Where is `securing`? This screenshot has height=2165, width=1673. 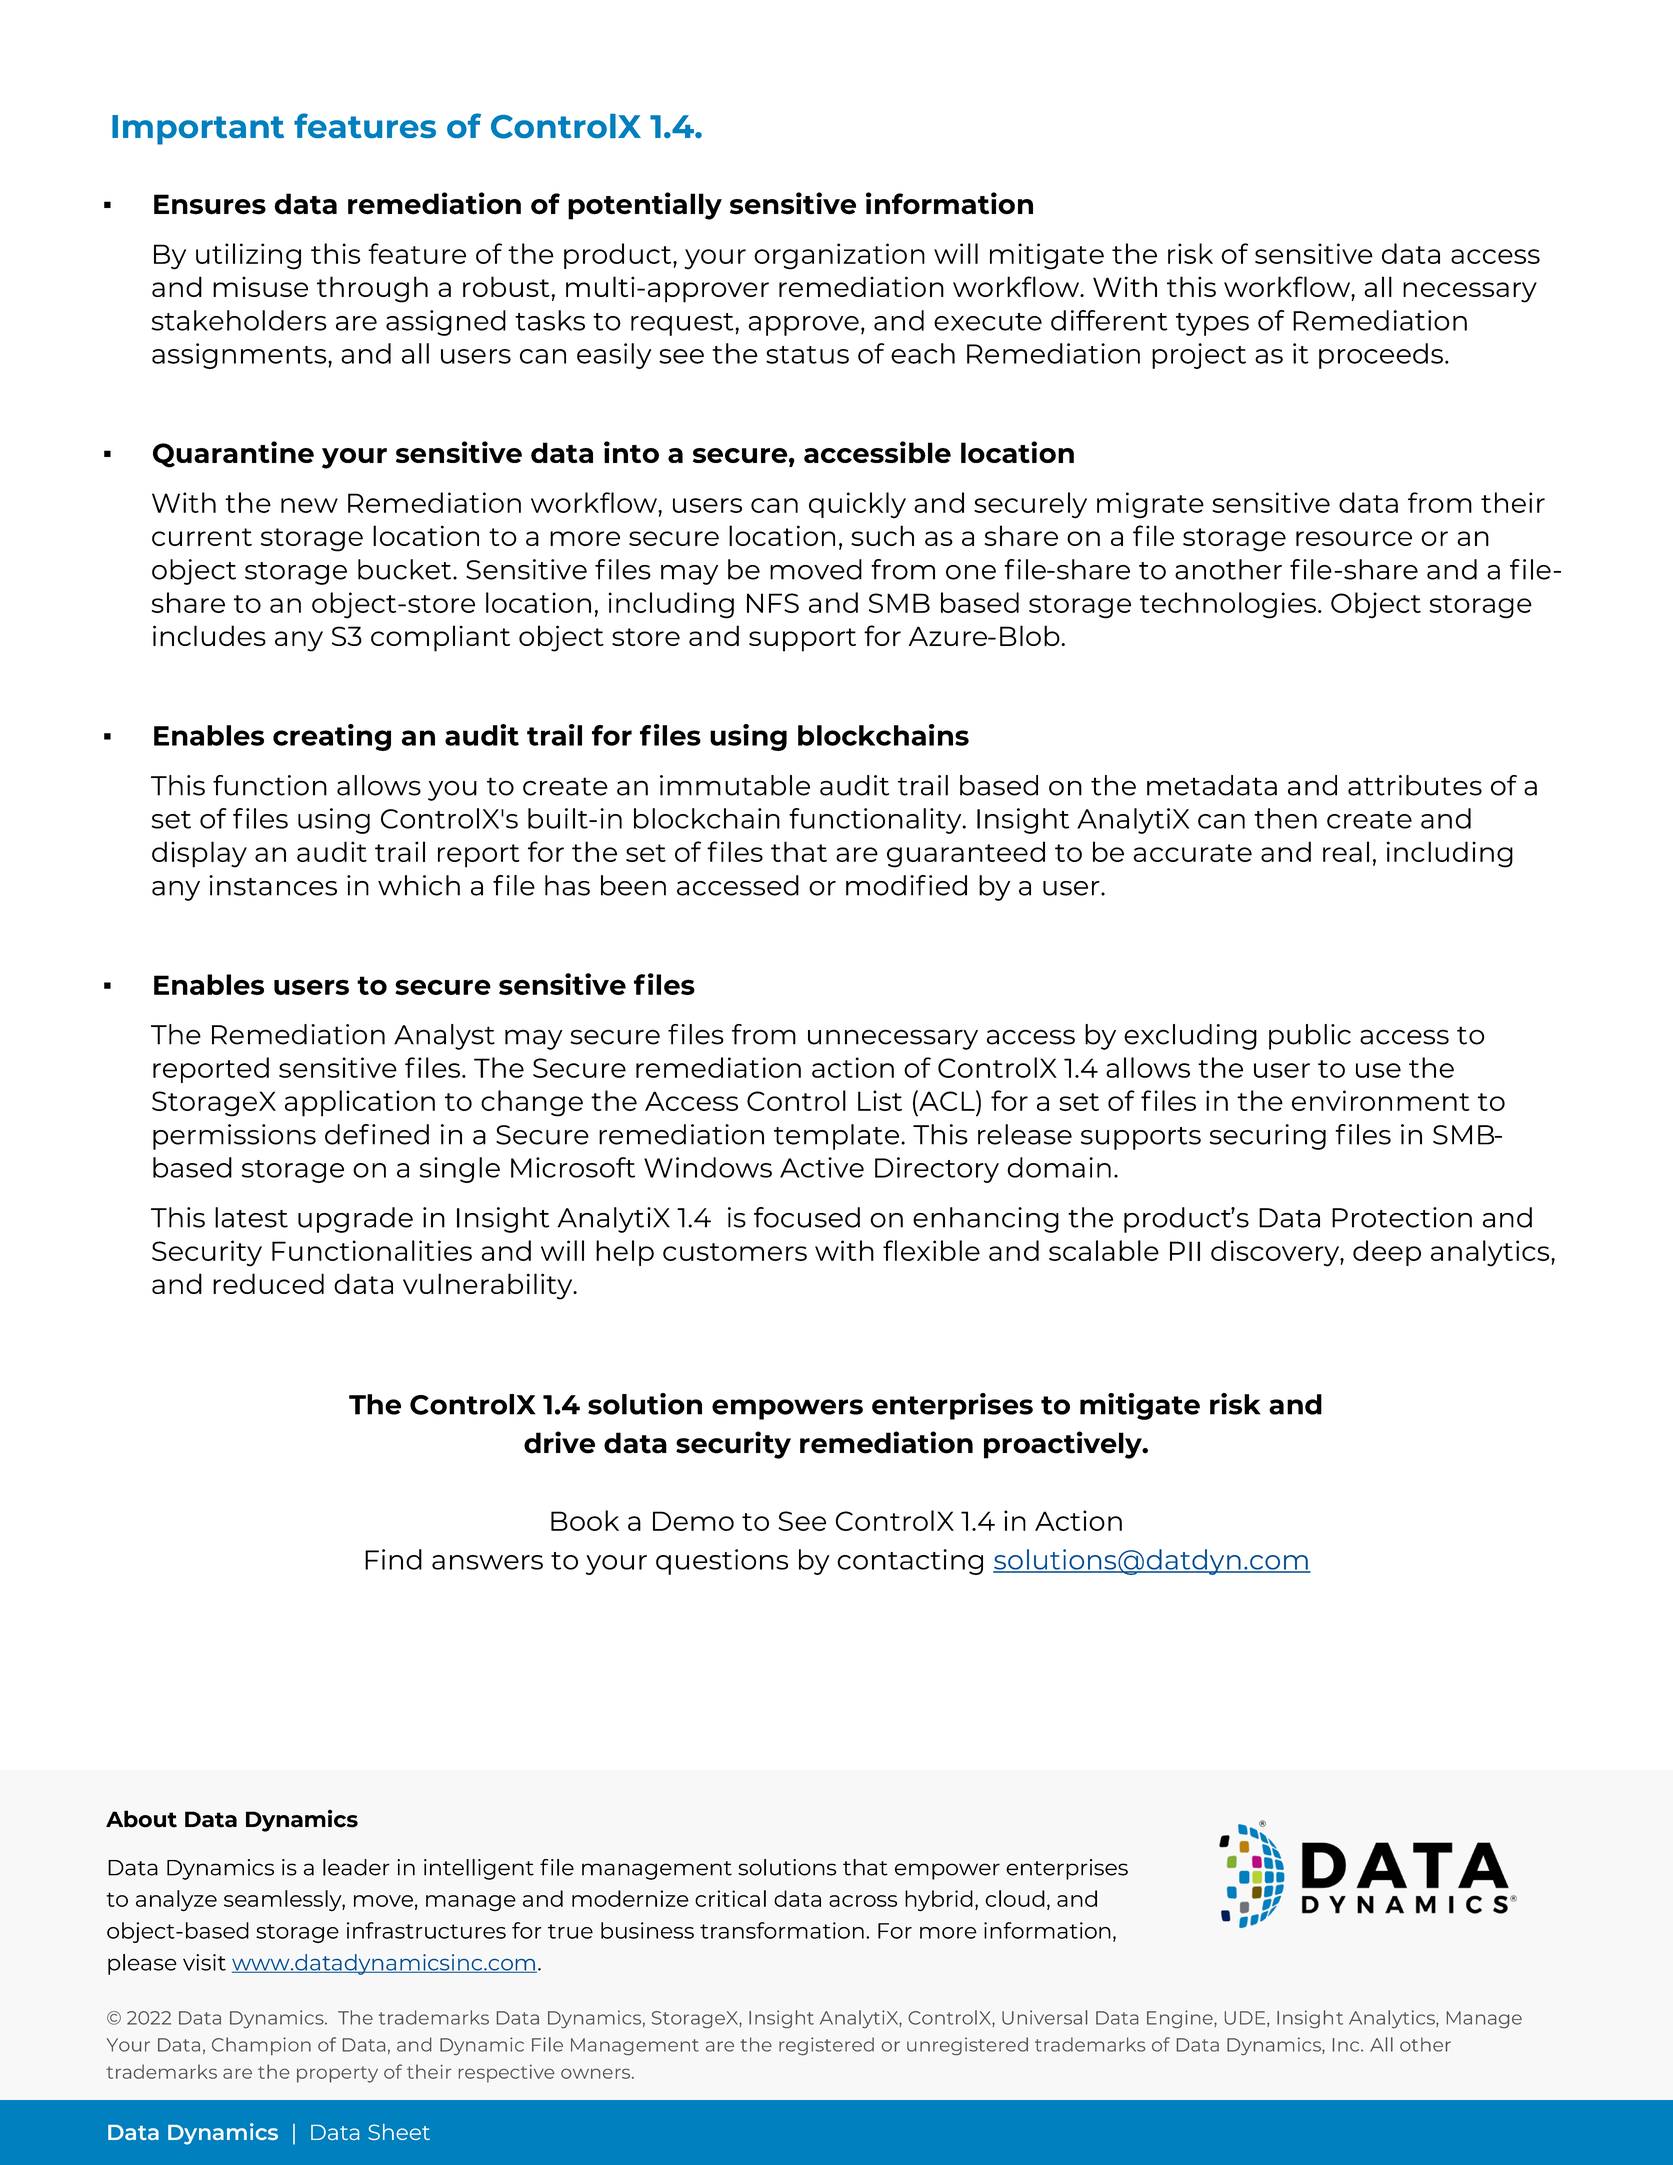
securing is located at coordinates (1268, 1137).
